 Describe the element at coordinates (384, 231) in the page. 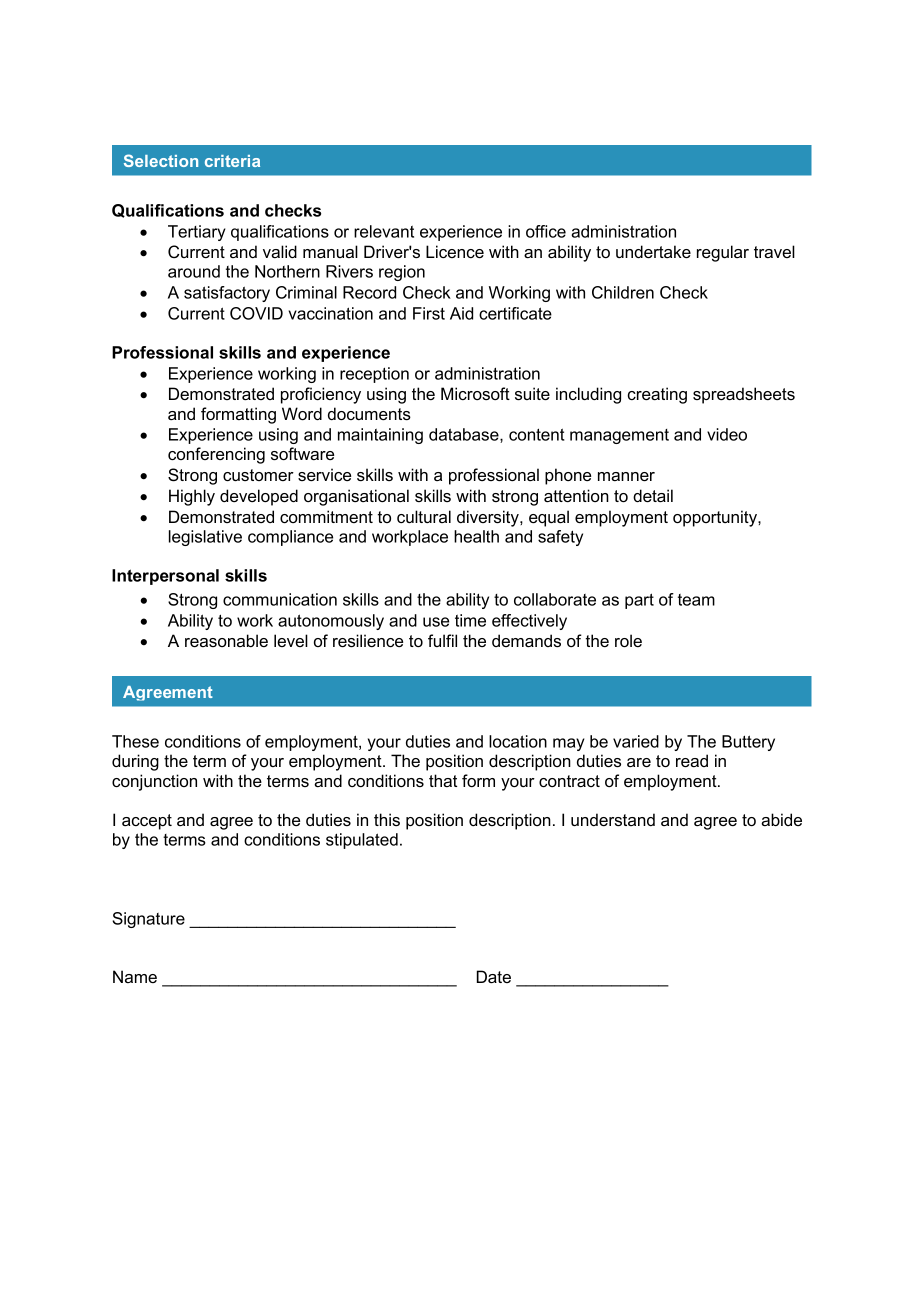

I see `relevant` at that location.
